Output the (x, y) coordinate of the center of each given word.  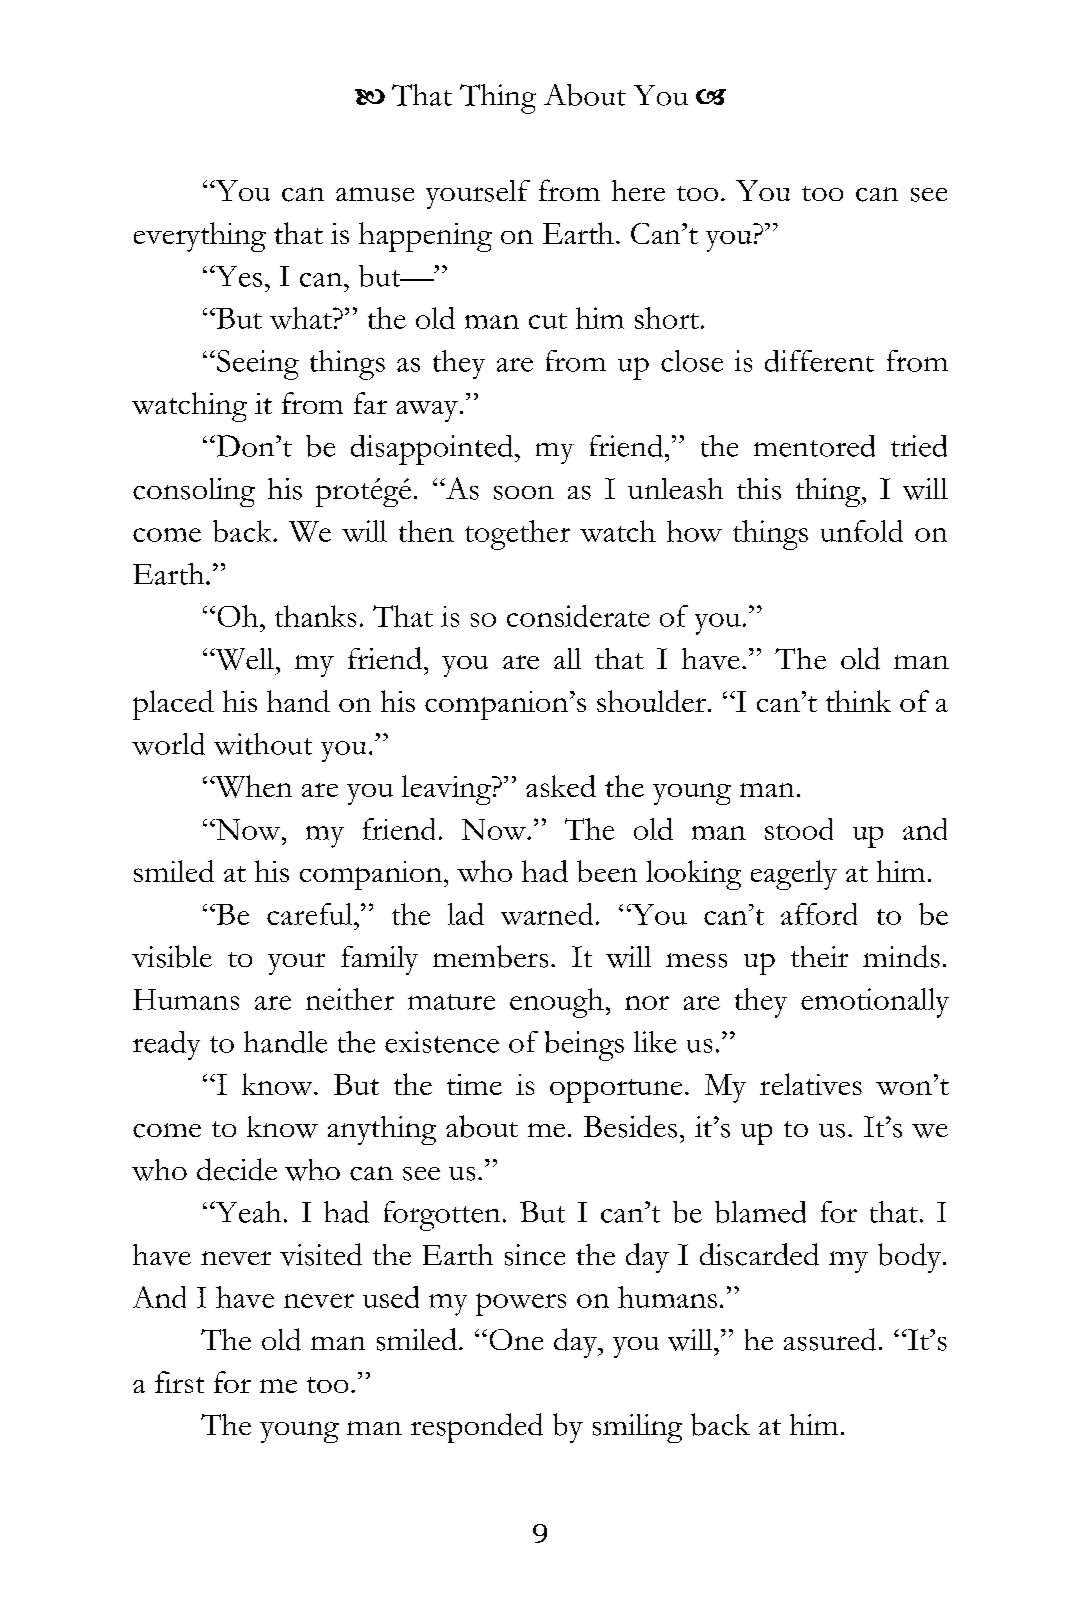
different (819, 361)
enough (557, 1003)
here (638, 190)
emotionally (875, 1003)
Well (245, 659)
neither (350, 999)
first (179, 1382)
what (302, 318)
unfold (862, 531)
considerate (578, 616)
